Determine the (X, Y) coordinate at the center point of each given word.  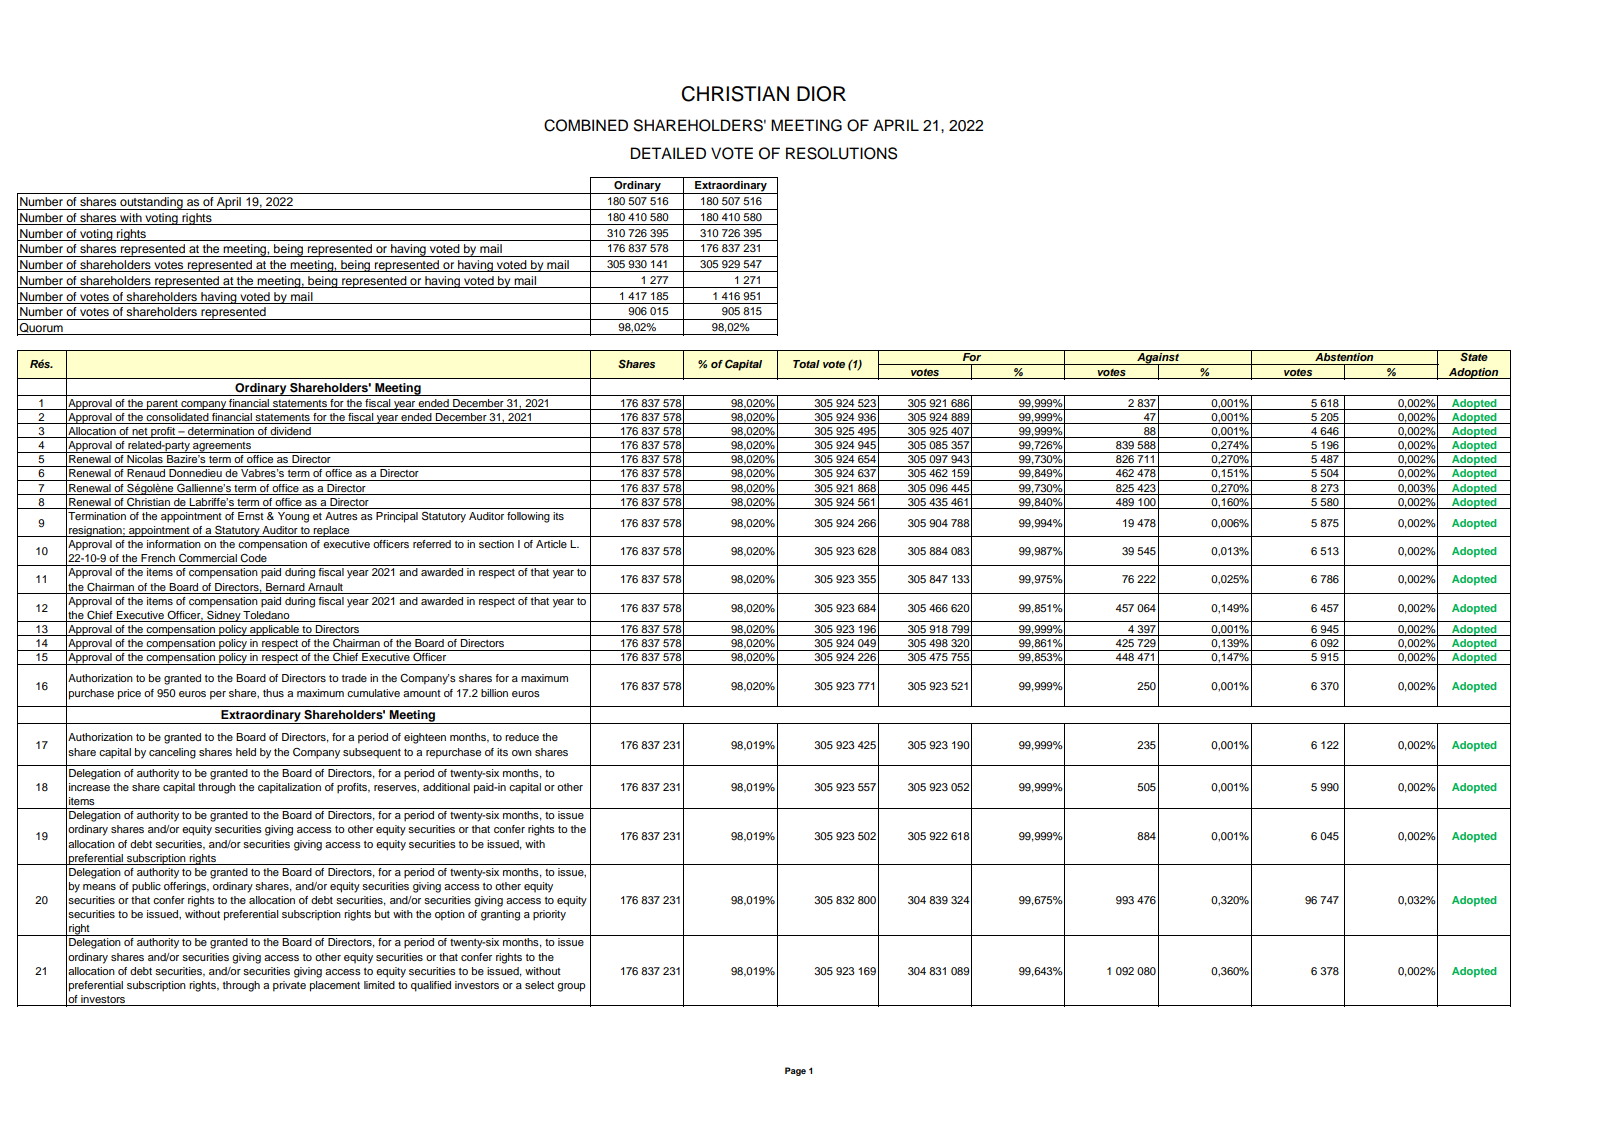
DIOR (821, 94)
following (528, 517)
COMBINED (586, 125)
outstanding (151, 203)
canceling (172, 753)
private (289, 986)
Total (806, 364)
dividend (290, 432)
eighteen (425, 738)
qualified (431, 986)
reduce (522, 737)
